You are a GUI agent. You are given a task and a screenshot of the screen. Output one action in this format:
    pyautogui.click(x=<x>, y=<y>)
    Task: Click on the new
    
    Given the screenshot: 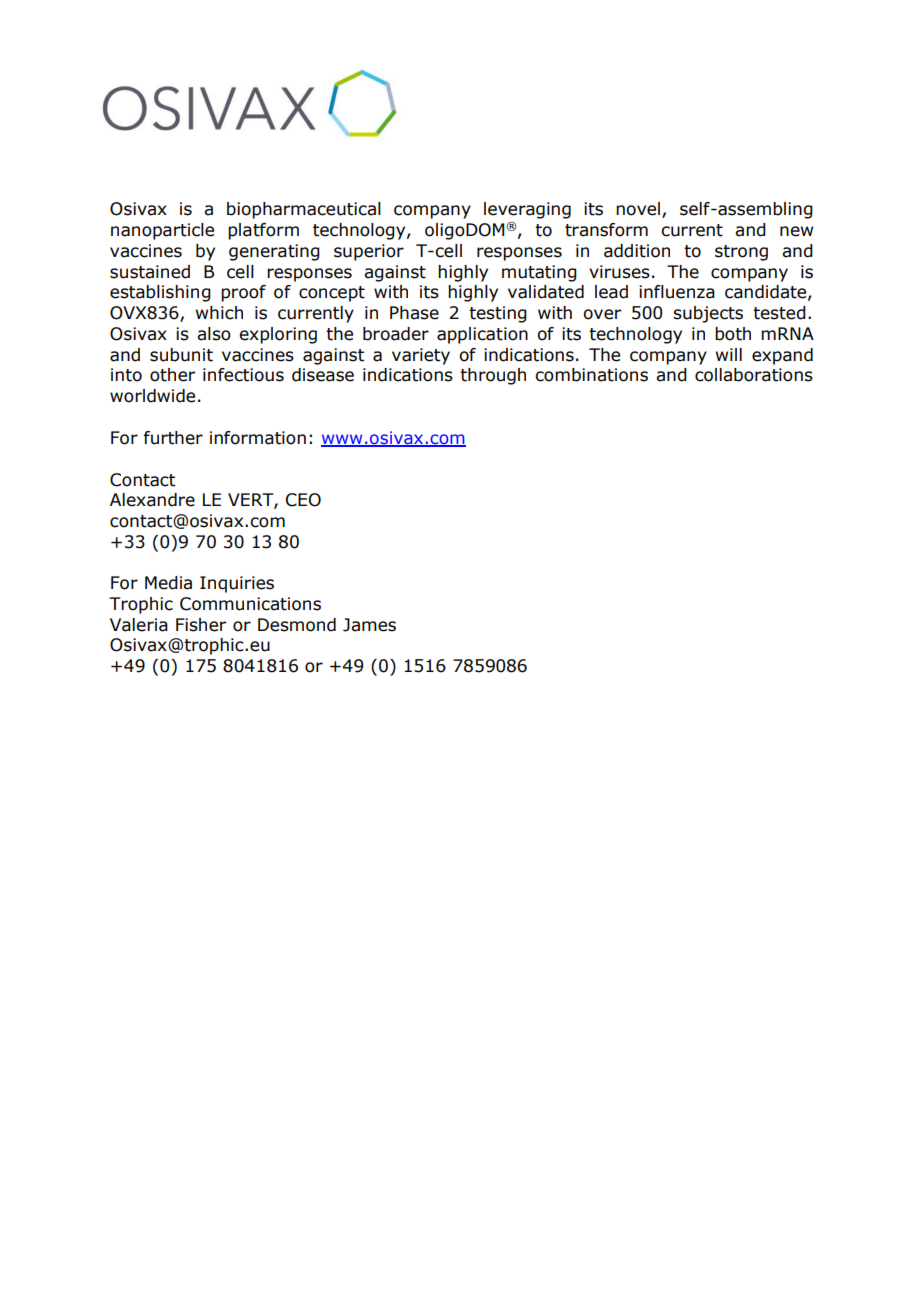 What is the action you would take?
    pyautogui.click(x=796, y=231)
